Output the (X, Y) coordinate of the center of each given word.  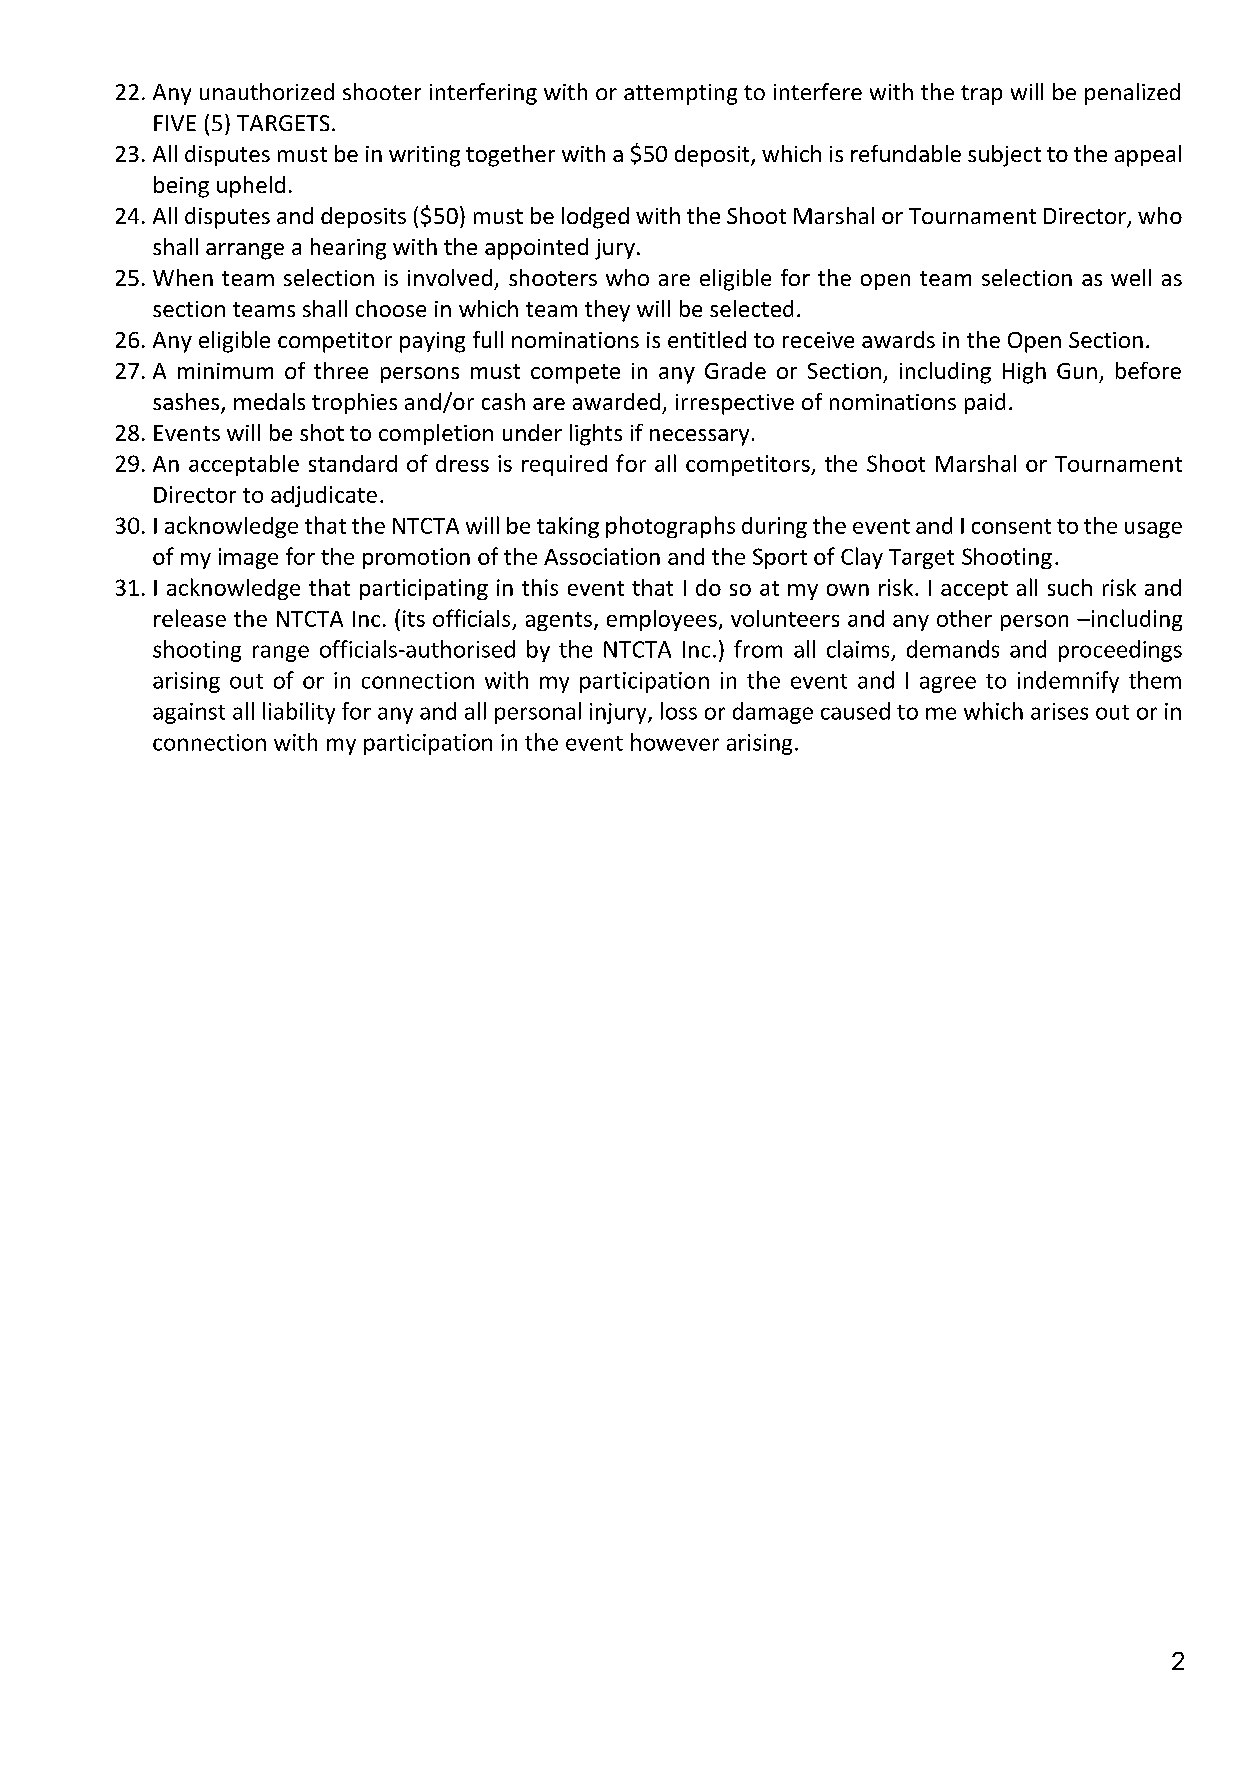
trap (981, 95)
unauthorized (267, 91)
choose (391, 308)
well (1131, 277)
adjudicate (324, 496)
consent (1011, 526)
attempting (680, 94)
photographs (670, 527)
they (607, 311)
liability (299, 713)
